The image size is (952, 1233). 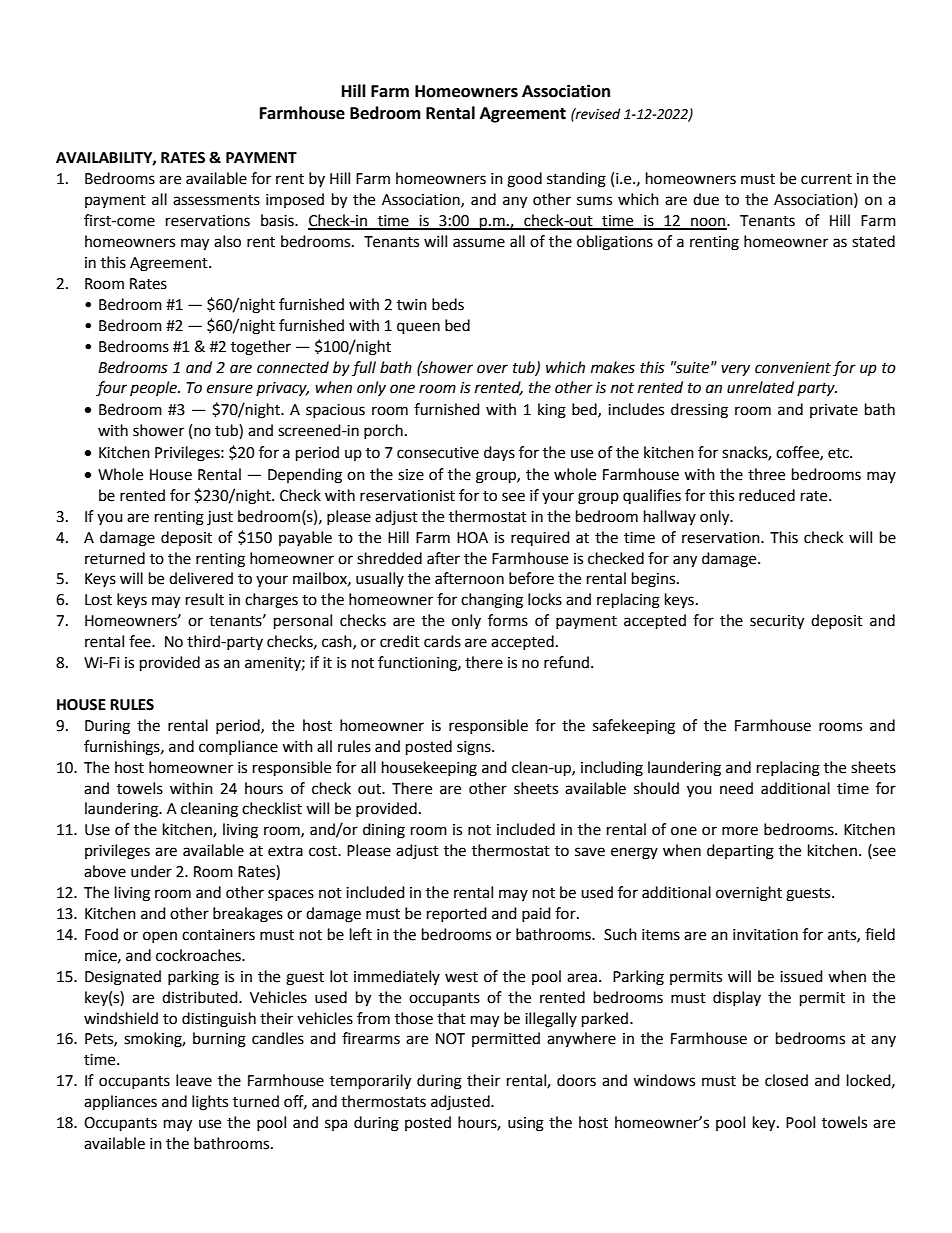 I want to click on assume, so click(x=479, y=243).
